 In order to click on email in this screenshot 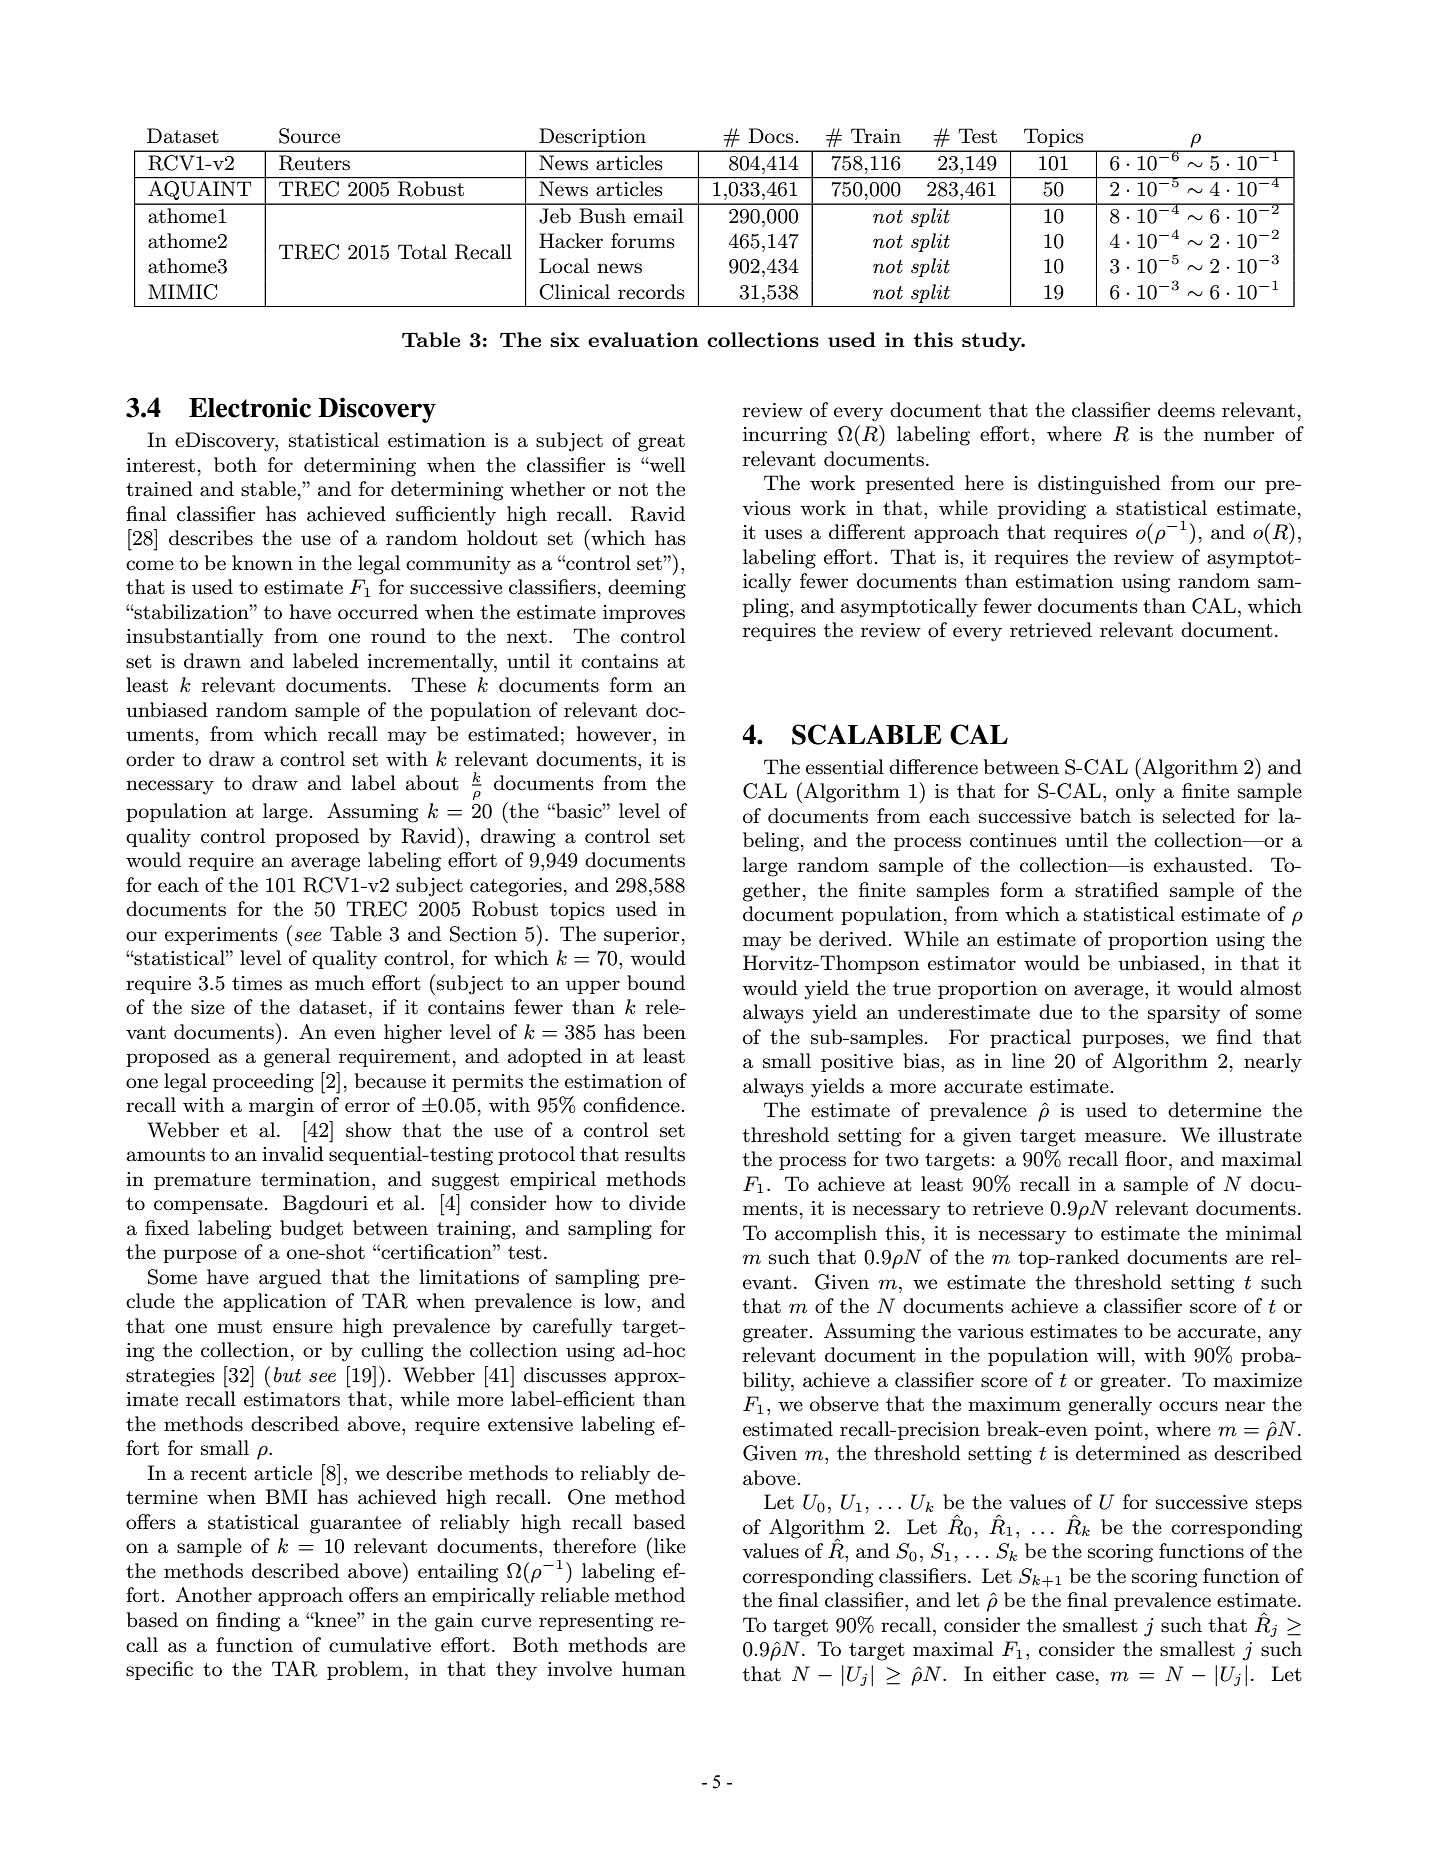, I will do `click(658, 216)`.
